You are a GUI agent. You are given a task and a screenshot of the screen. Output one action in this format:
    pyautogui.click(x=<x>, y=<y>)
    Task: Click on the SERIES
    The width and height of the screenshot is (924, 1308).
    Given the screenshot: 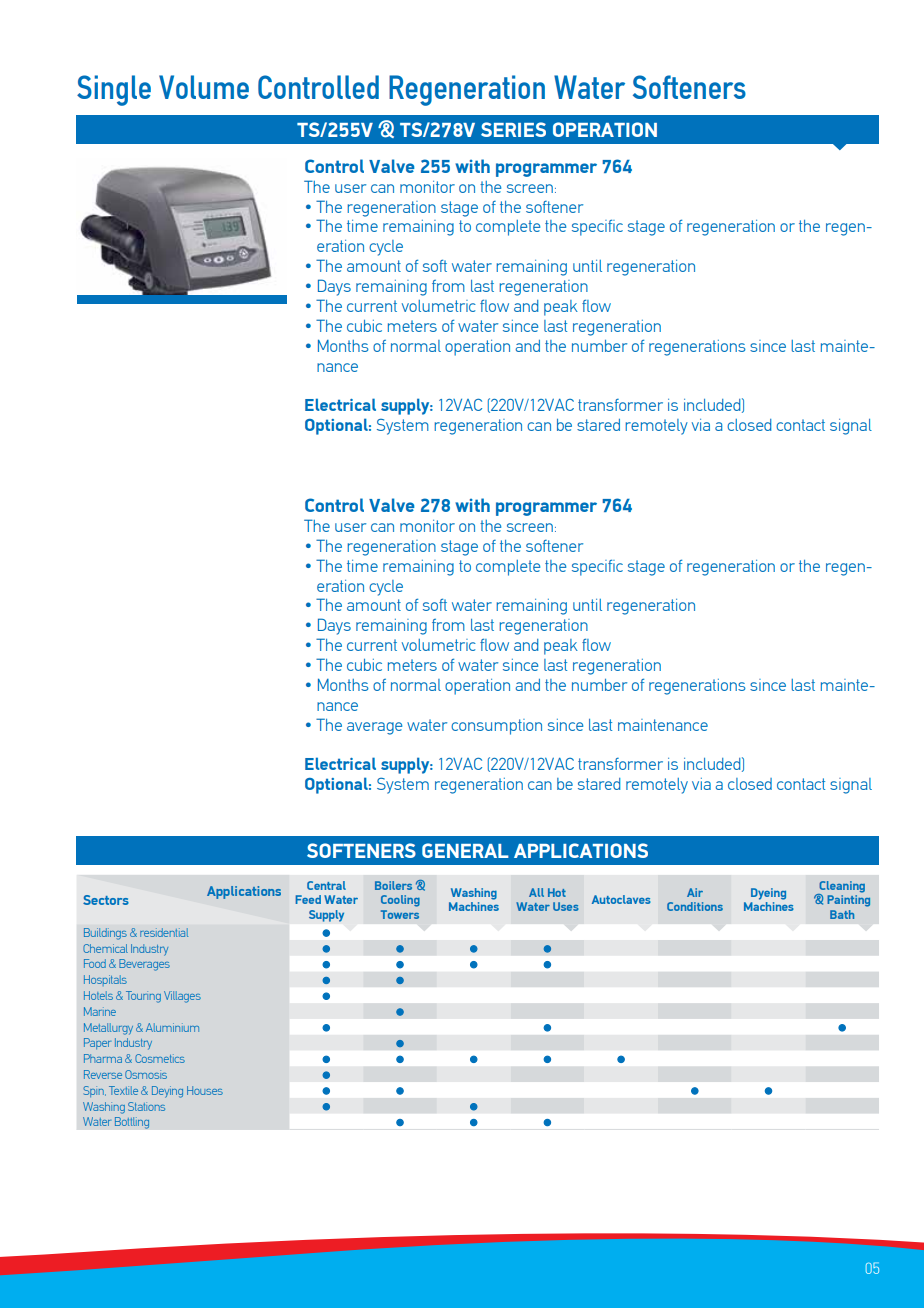 What is the action you would take?
    pyautogui.click(x=513, y=129)
